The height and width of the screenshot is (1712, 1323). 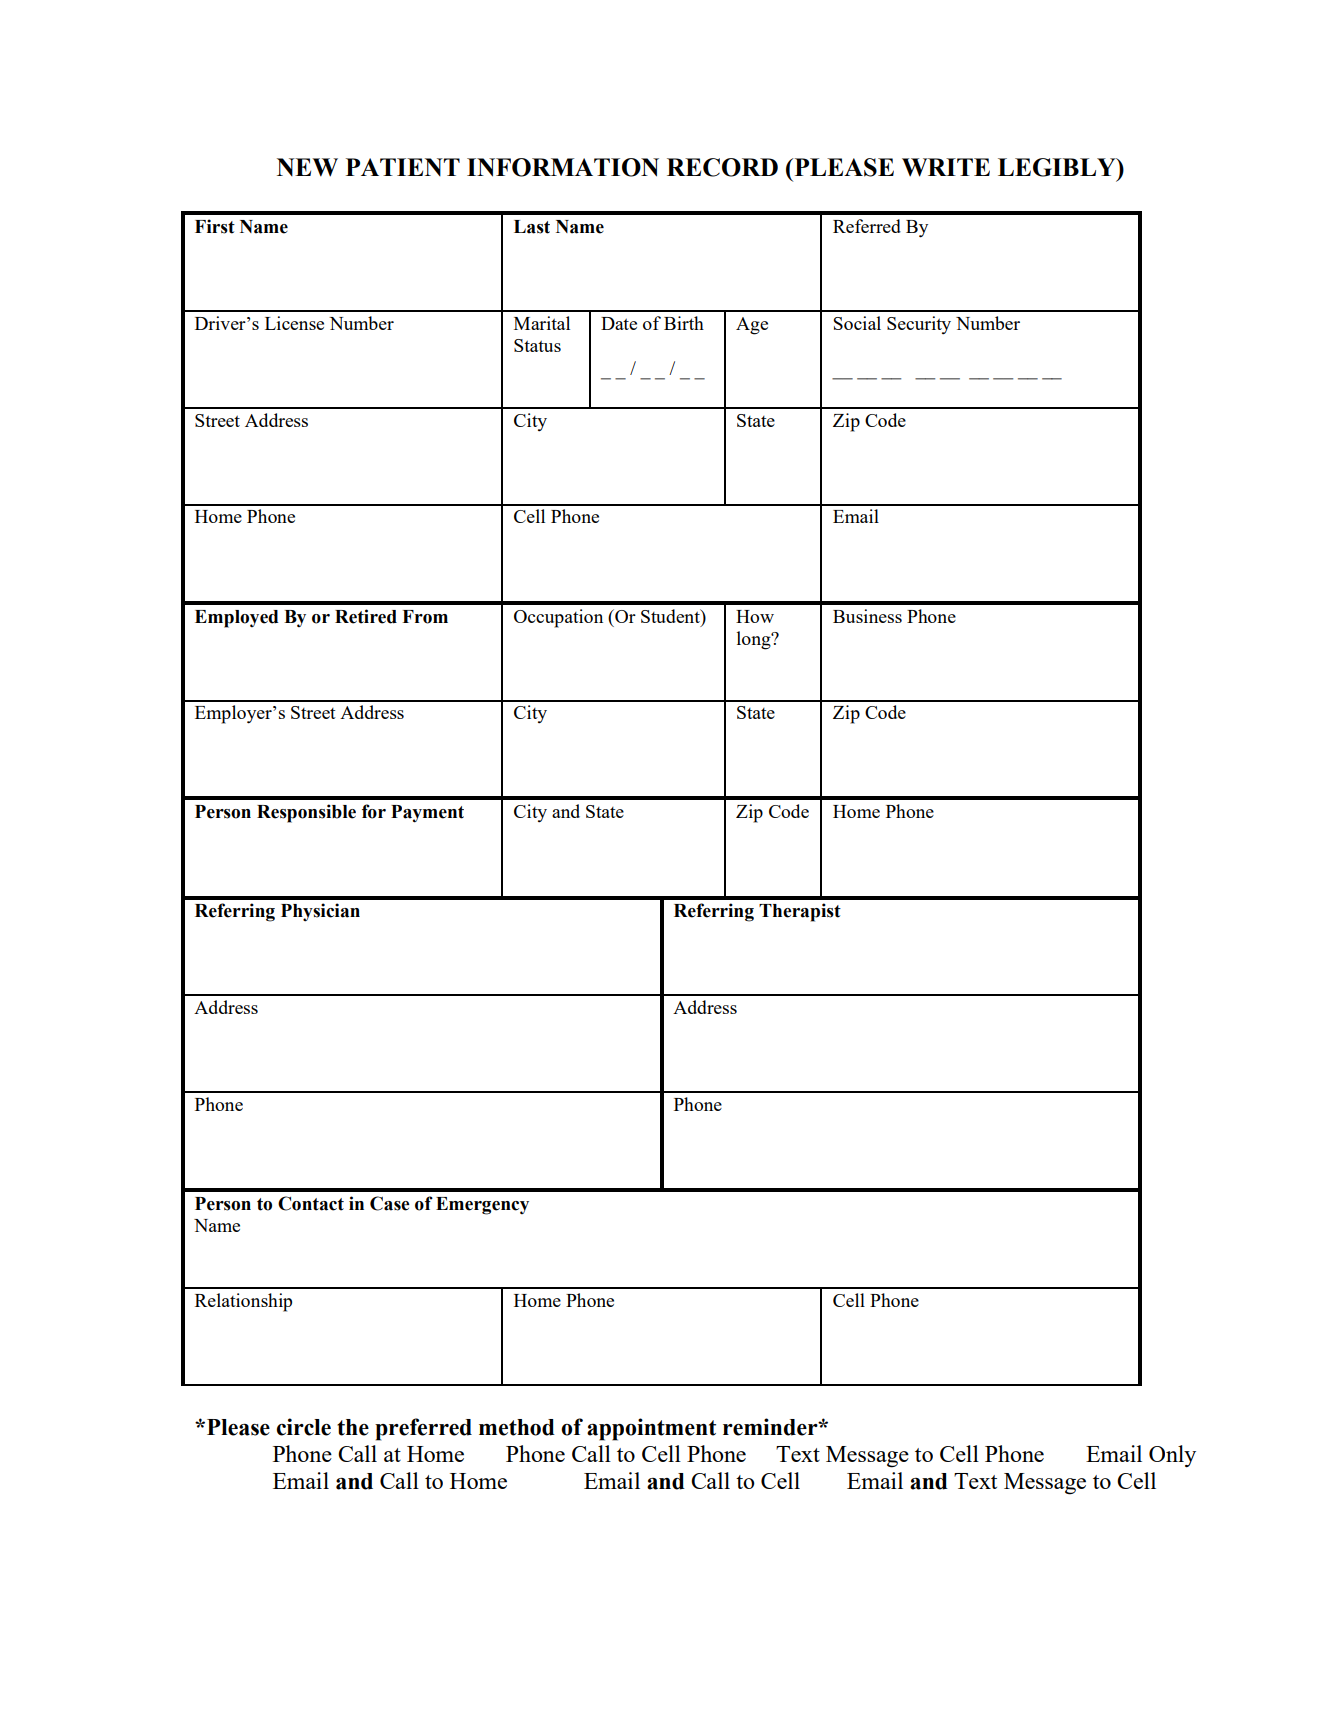 What do you see at coordinates (304, 1427) in the screenshot?
I see `circle` at bounding box center [304, 1427].
